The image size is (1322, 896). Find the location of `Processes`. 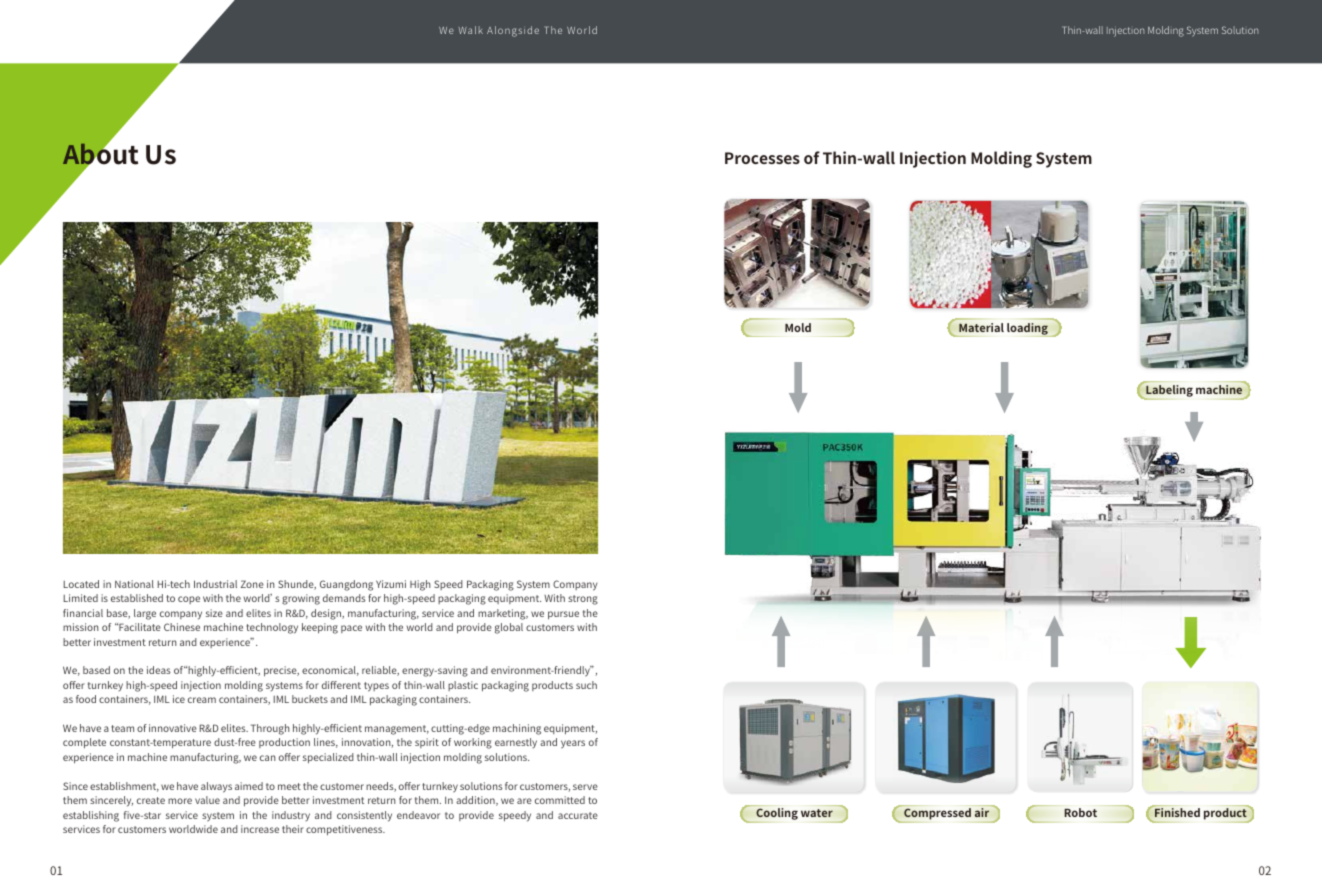

Processes is located at coordinates (762, 158).
